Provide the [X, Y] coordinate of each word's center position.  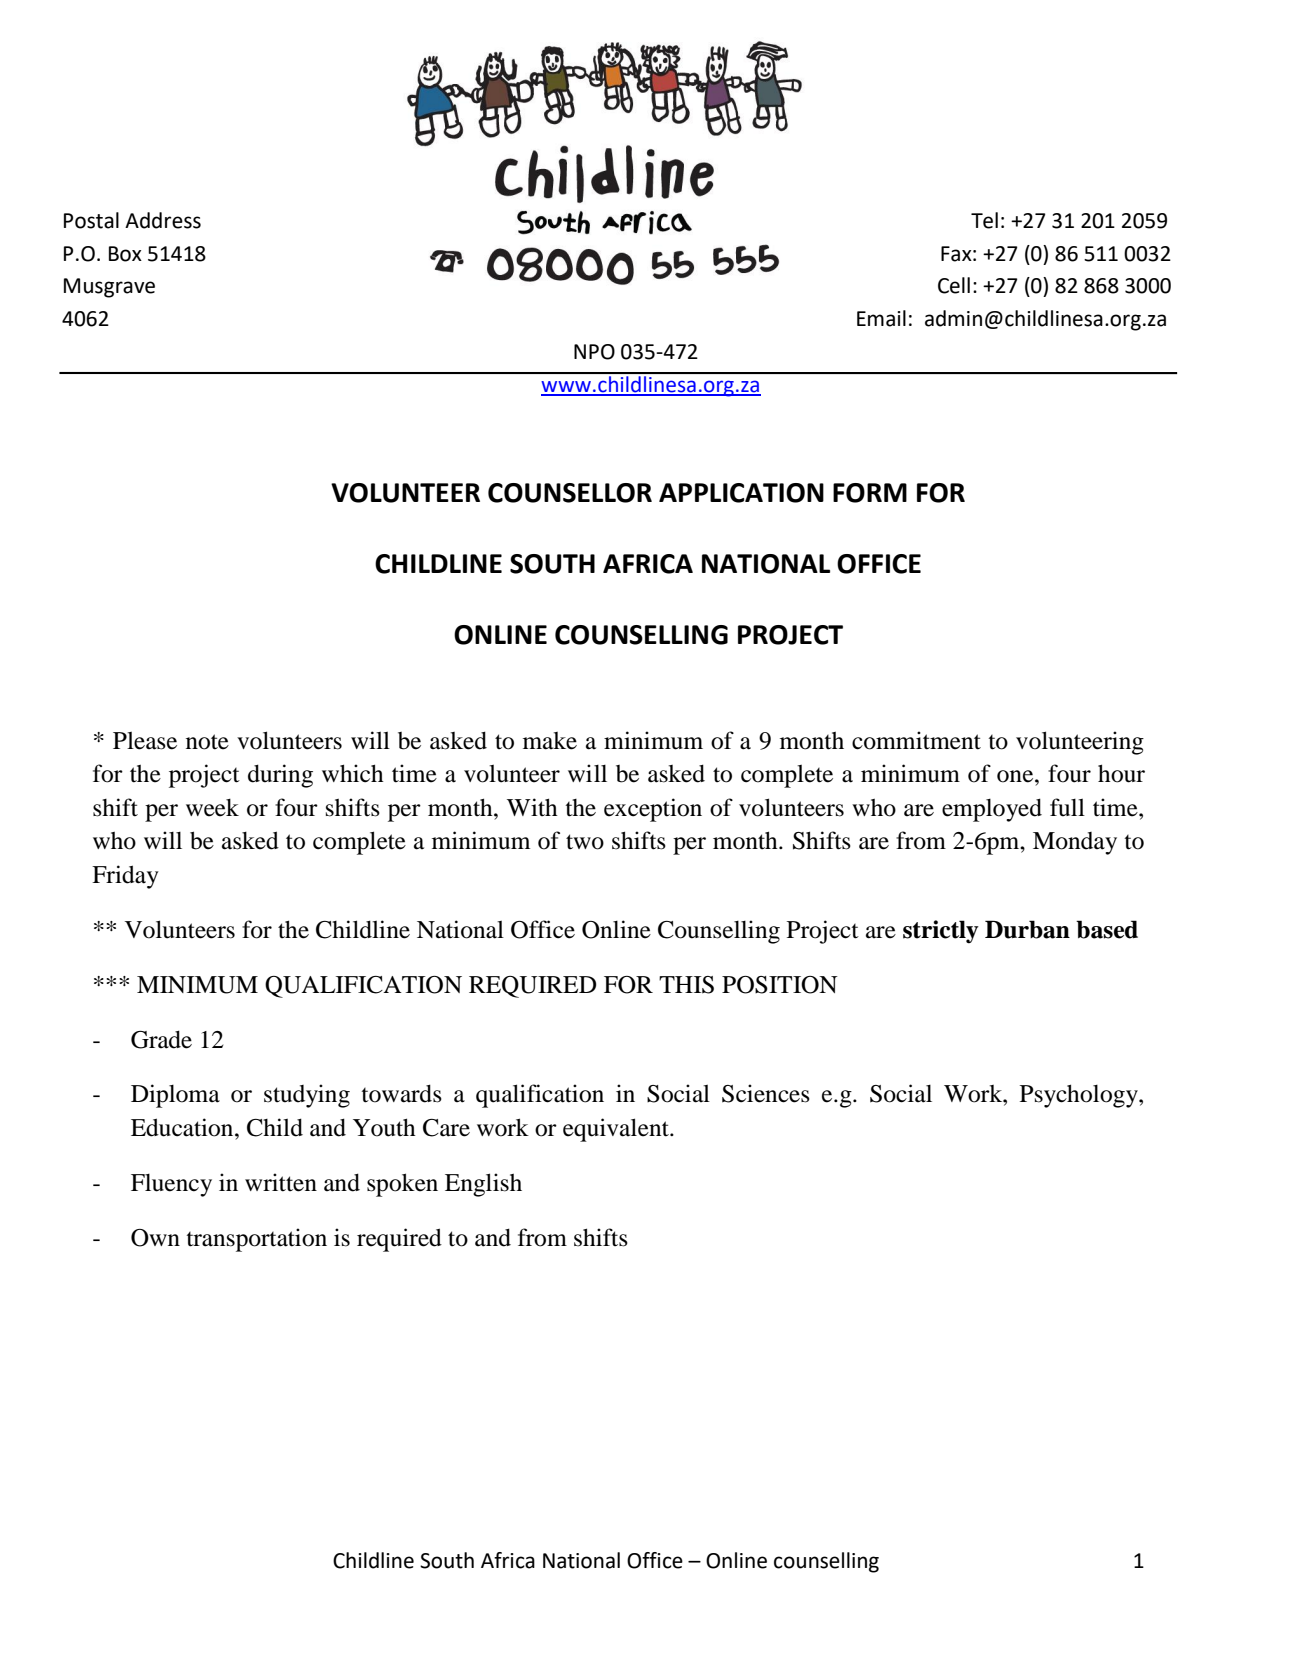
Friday [125, 877]
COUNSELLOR [570, 493]
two [585, 842]
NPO [594, 352]
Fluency [171, 1185]
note [207, 742]
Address [163, 220]
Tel [984, 220]
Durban [1027, 929]
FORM [870, 493]
